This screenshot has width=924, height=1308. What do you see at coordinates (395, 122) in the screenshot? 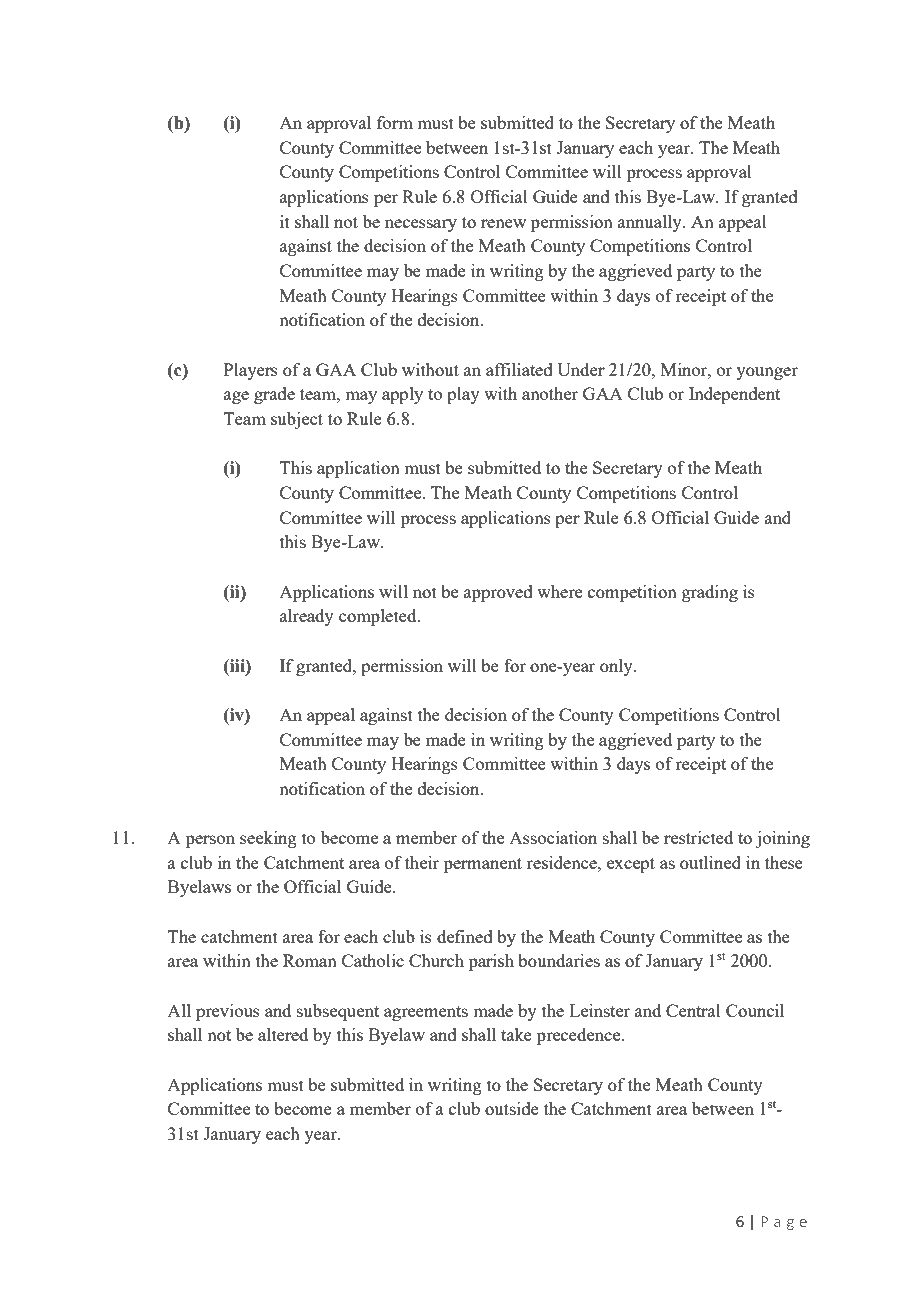
I see `form` at bounding box center [395, 122].
